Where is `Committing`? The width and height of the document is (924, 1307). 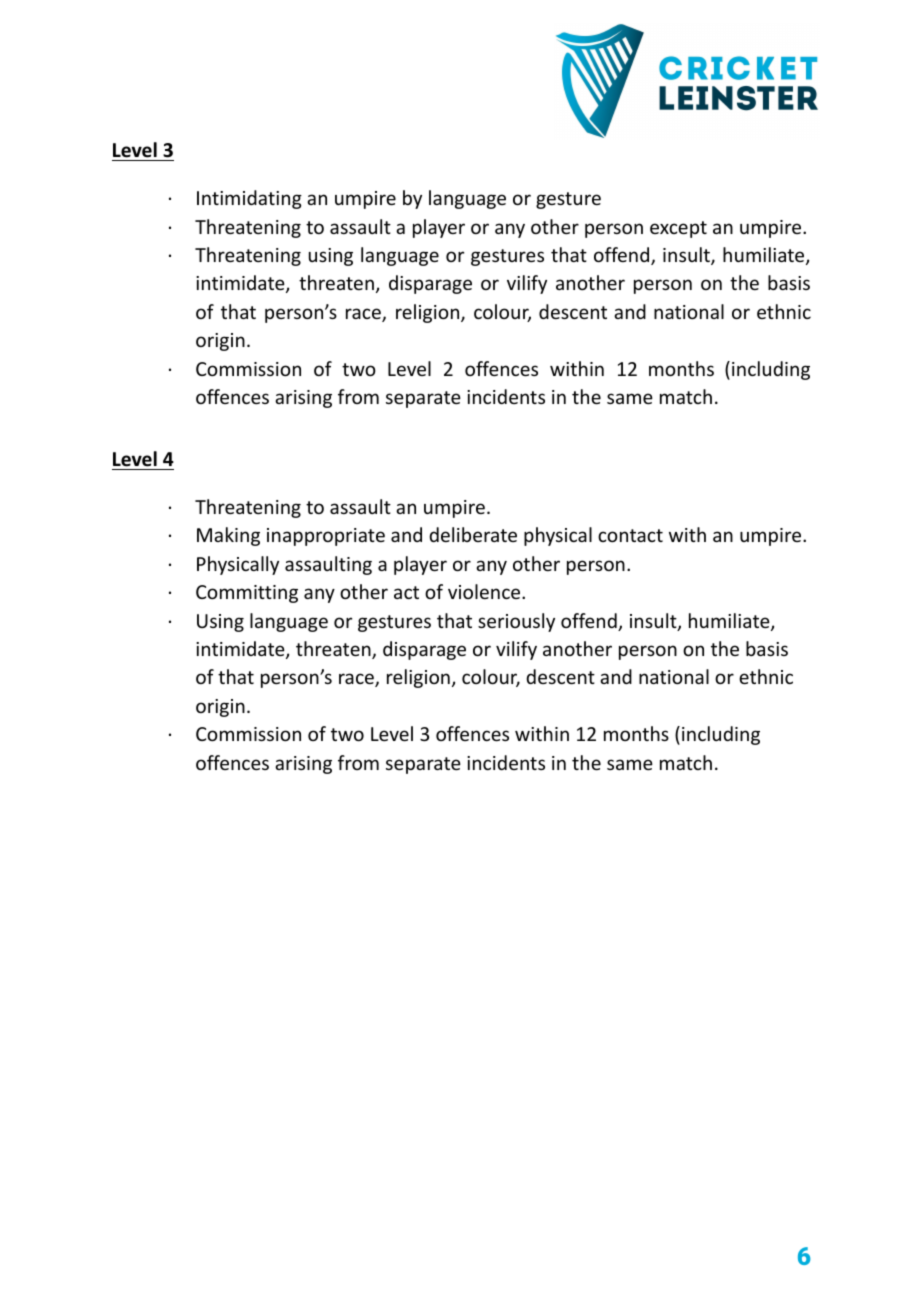 Committing is located at coordinates (247, 594).
